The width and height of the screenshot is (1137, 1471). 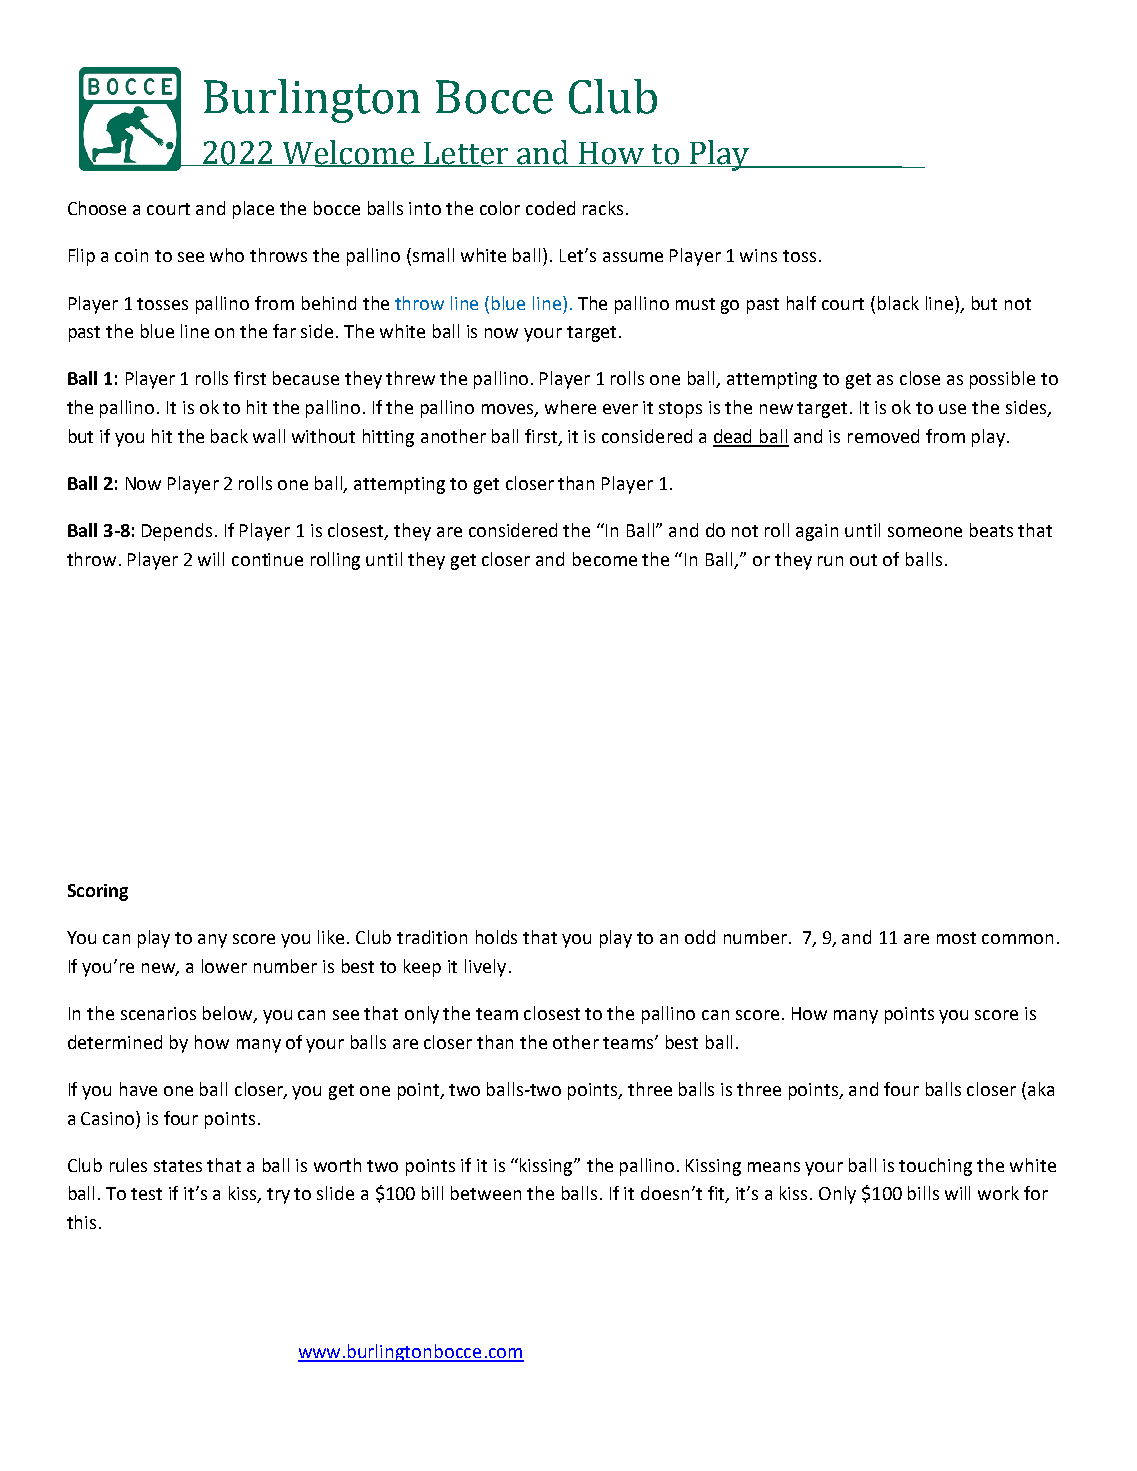 What do you see at coordinates (227, 255) in the screenshot?
I see `who` at bounding box center [227, 255].
